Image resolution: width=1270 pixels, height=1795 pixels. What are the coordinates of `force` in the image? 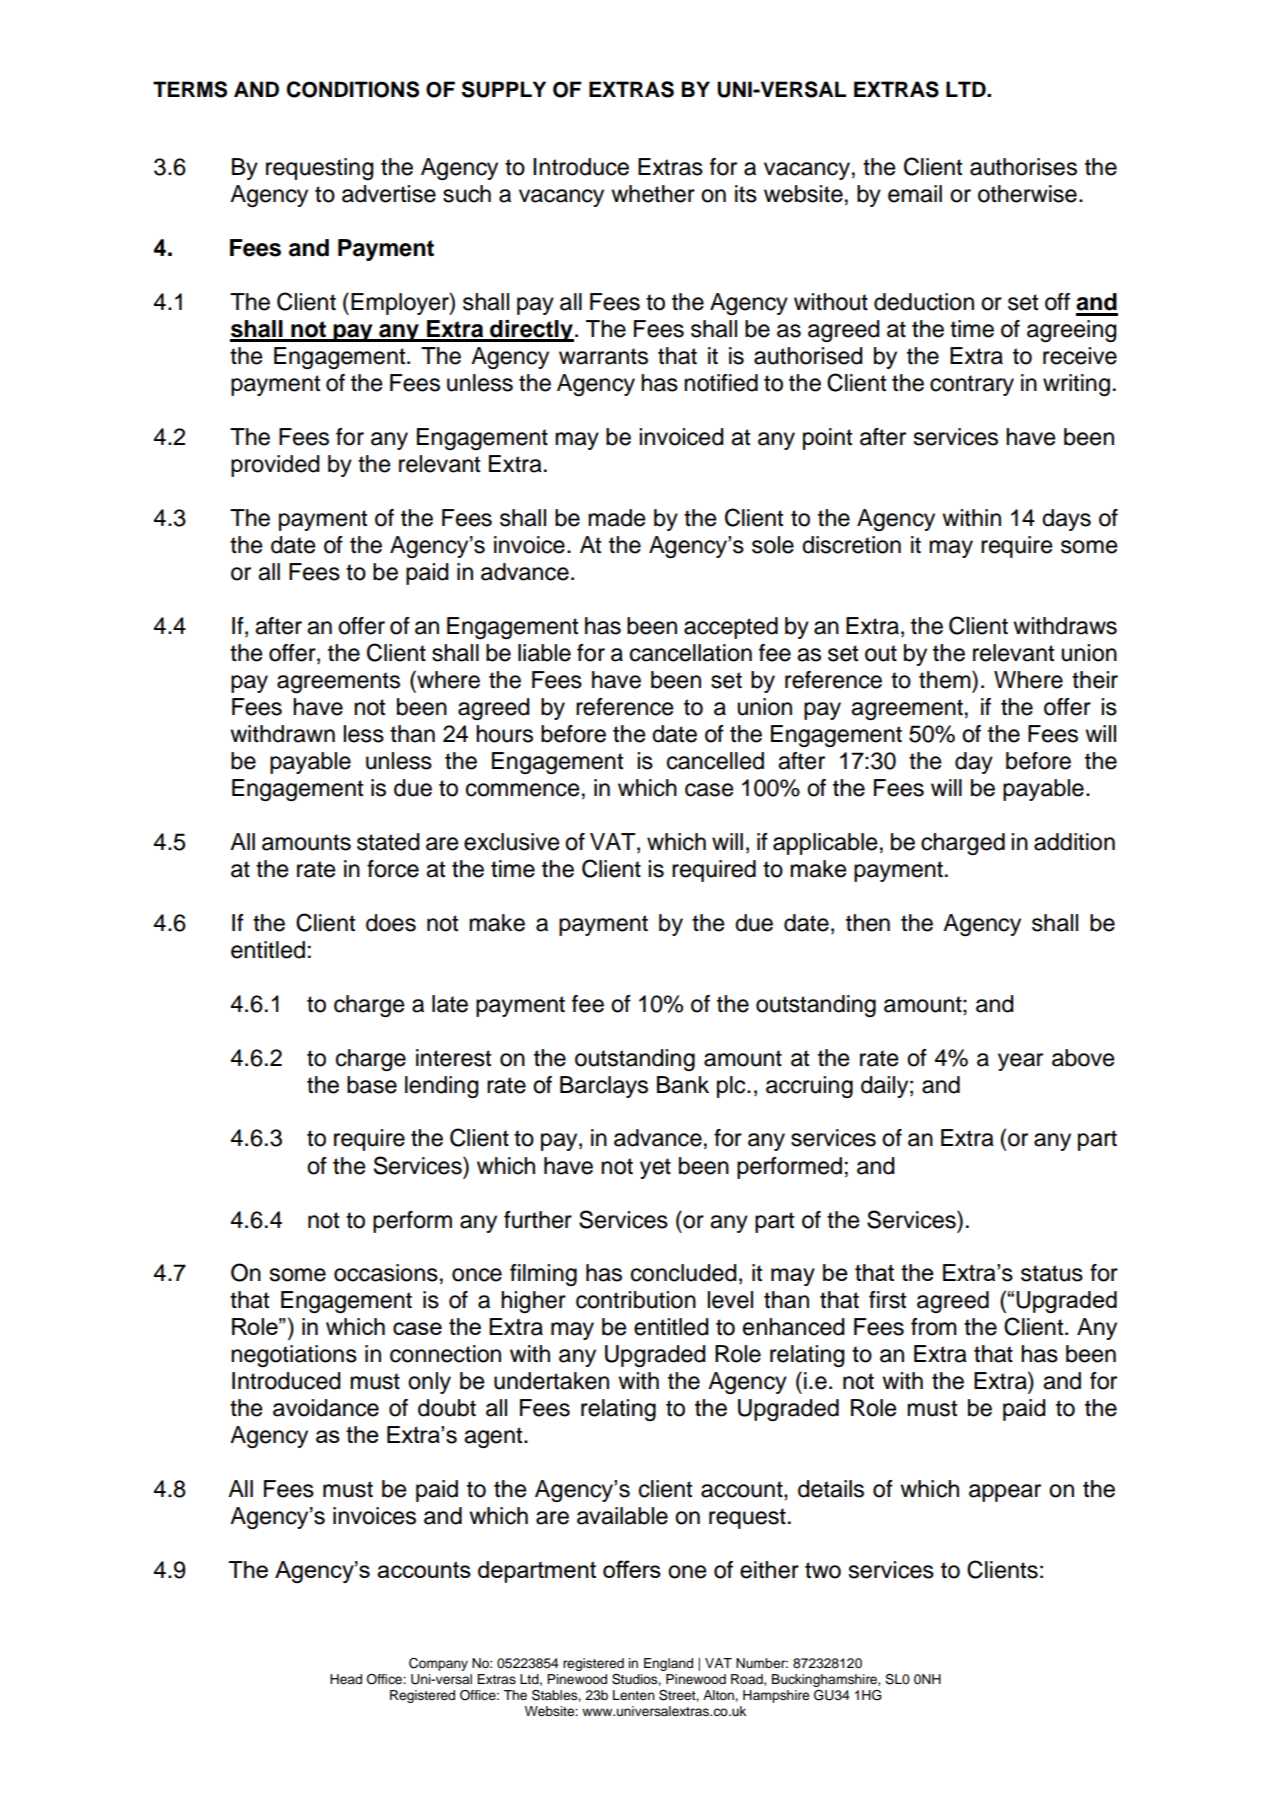 It's located at (393, 869).
